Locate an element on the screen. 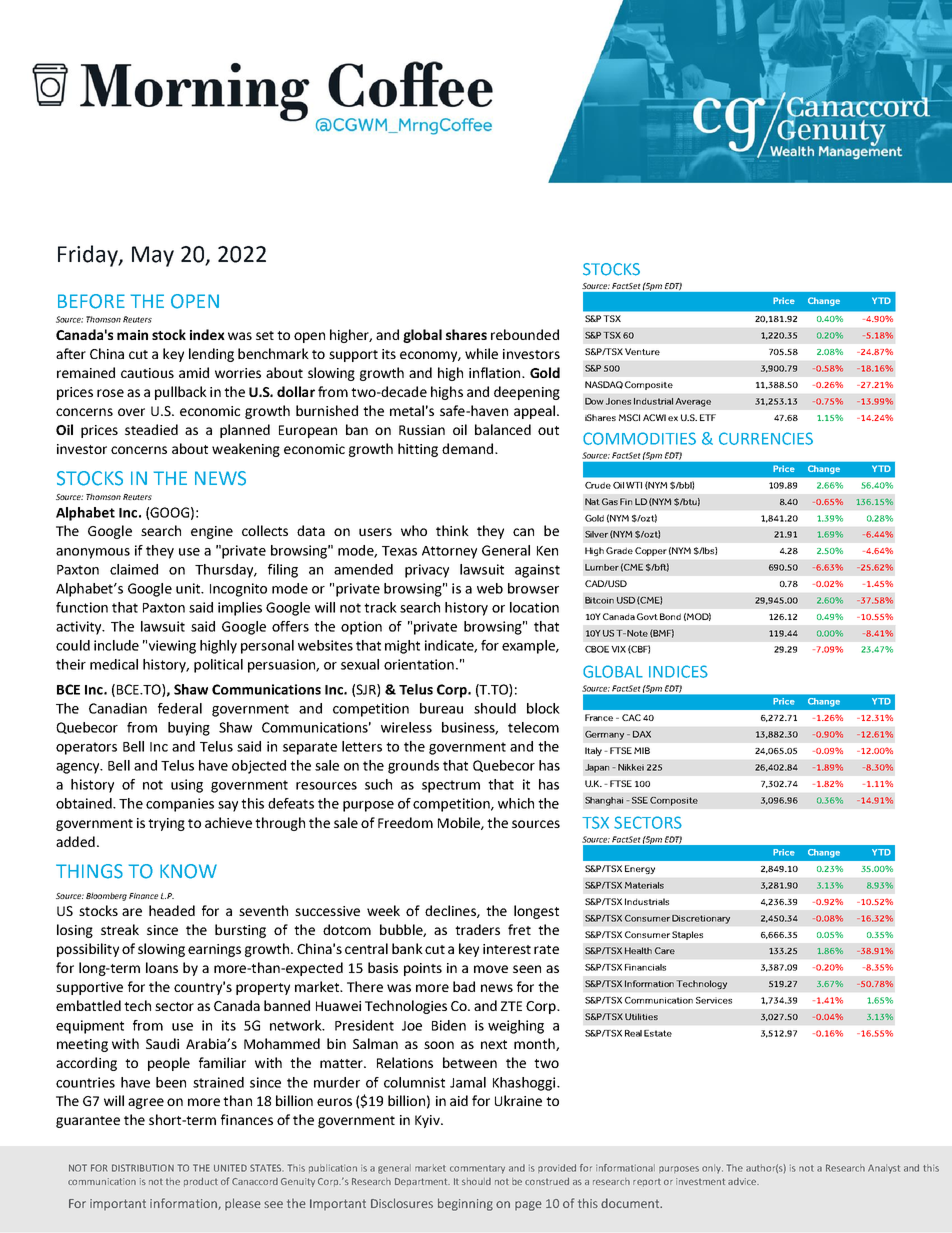 This screenshot has height=1233, width=952. DISTRIBUTION is located at coordinates (143, 1168).
